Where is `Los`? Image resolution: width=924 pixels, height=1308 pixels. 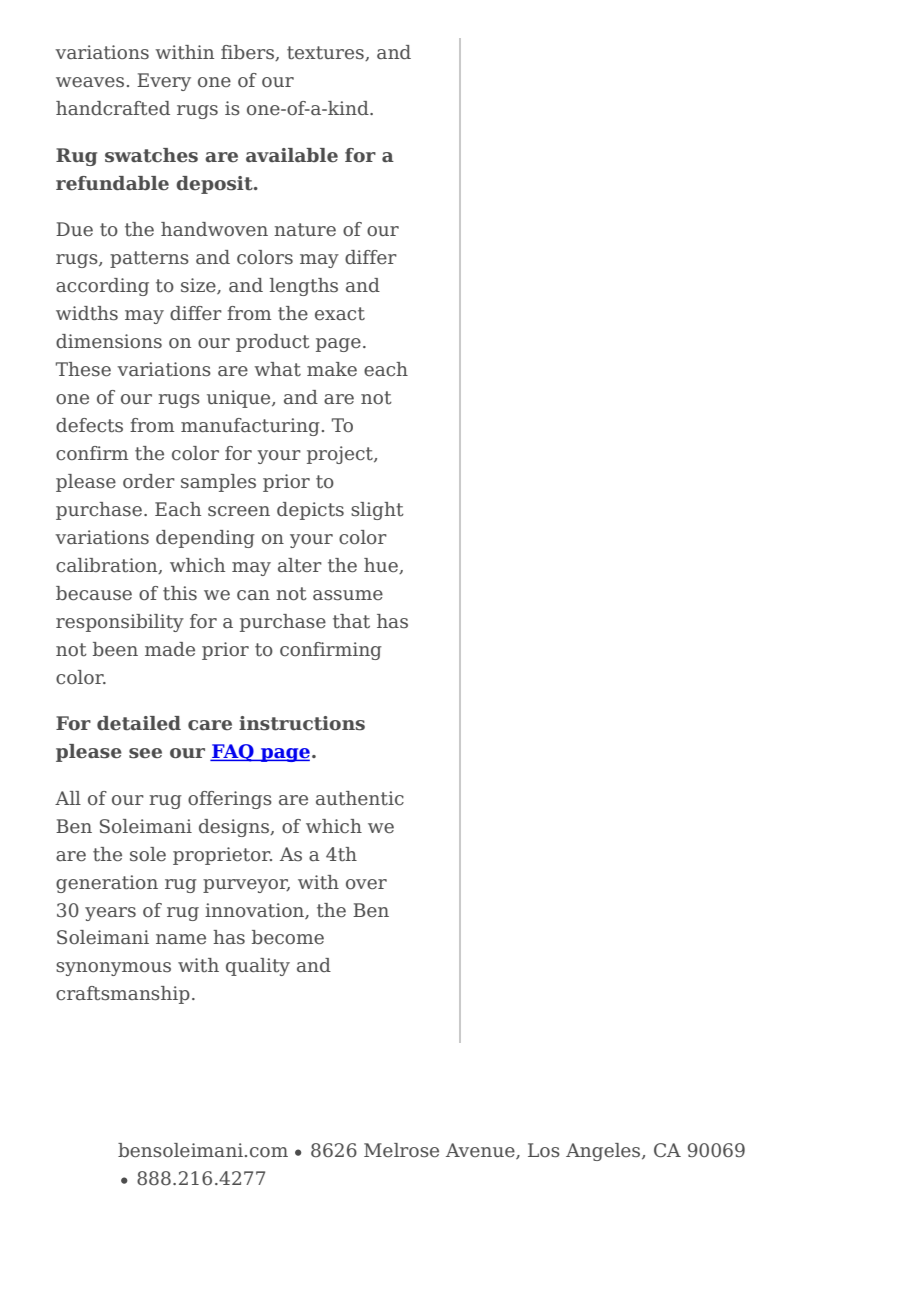
Los is located at coordinates (544, 1150).
